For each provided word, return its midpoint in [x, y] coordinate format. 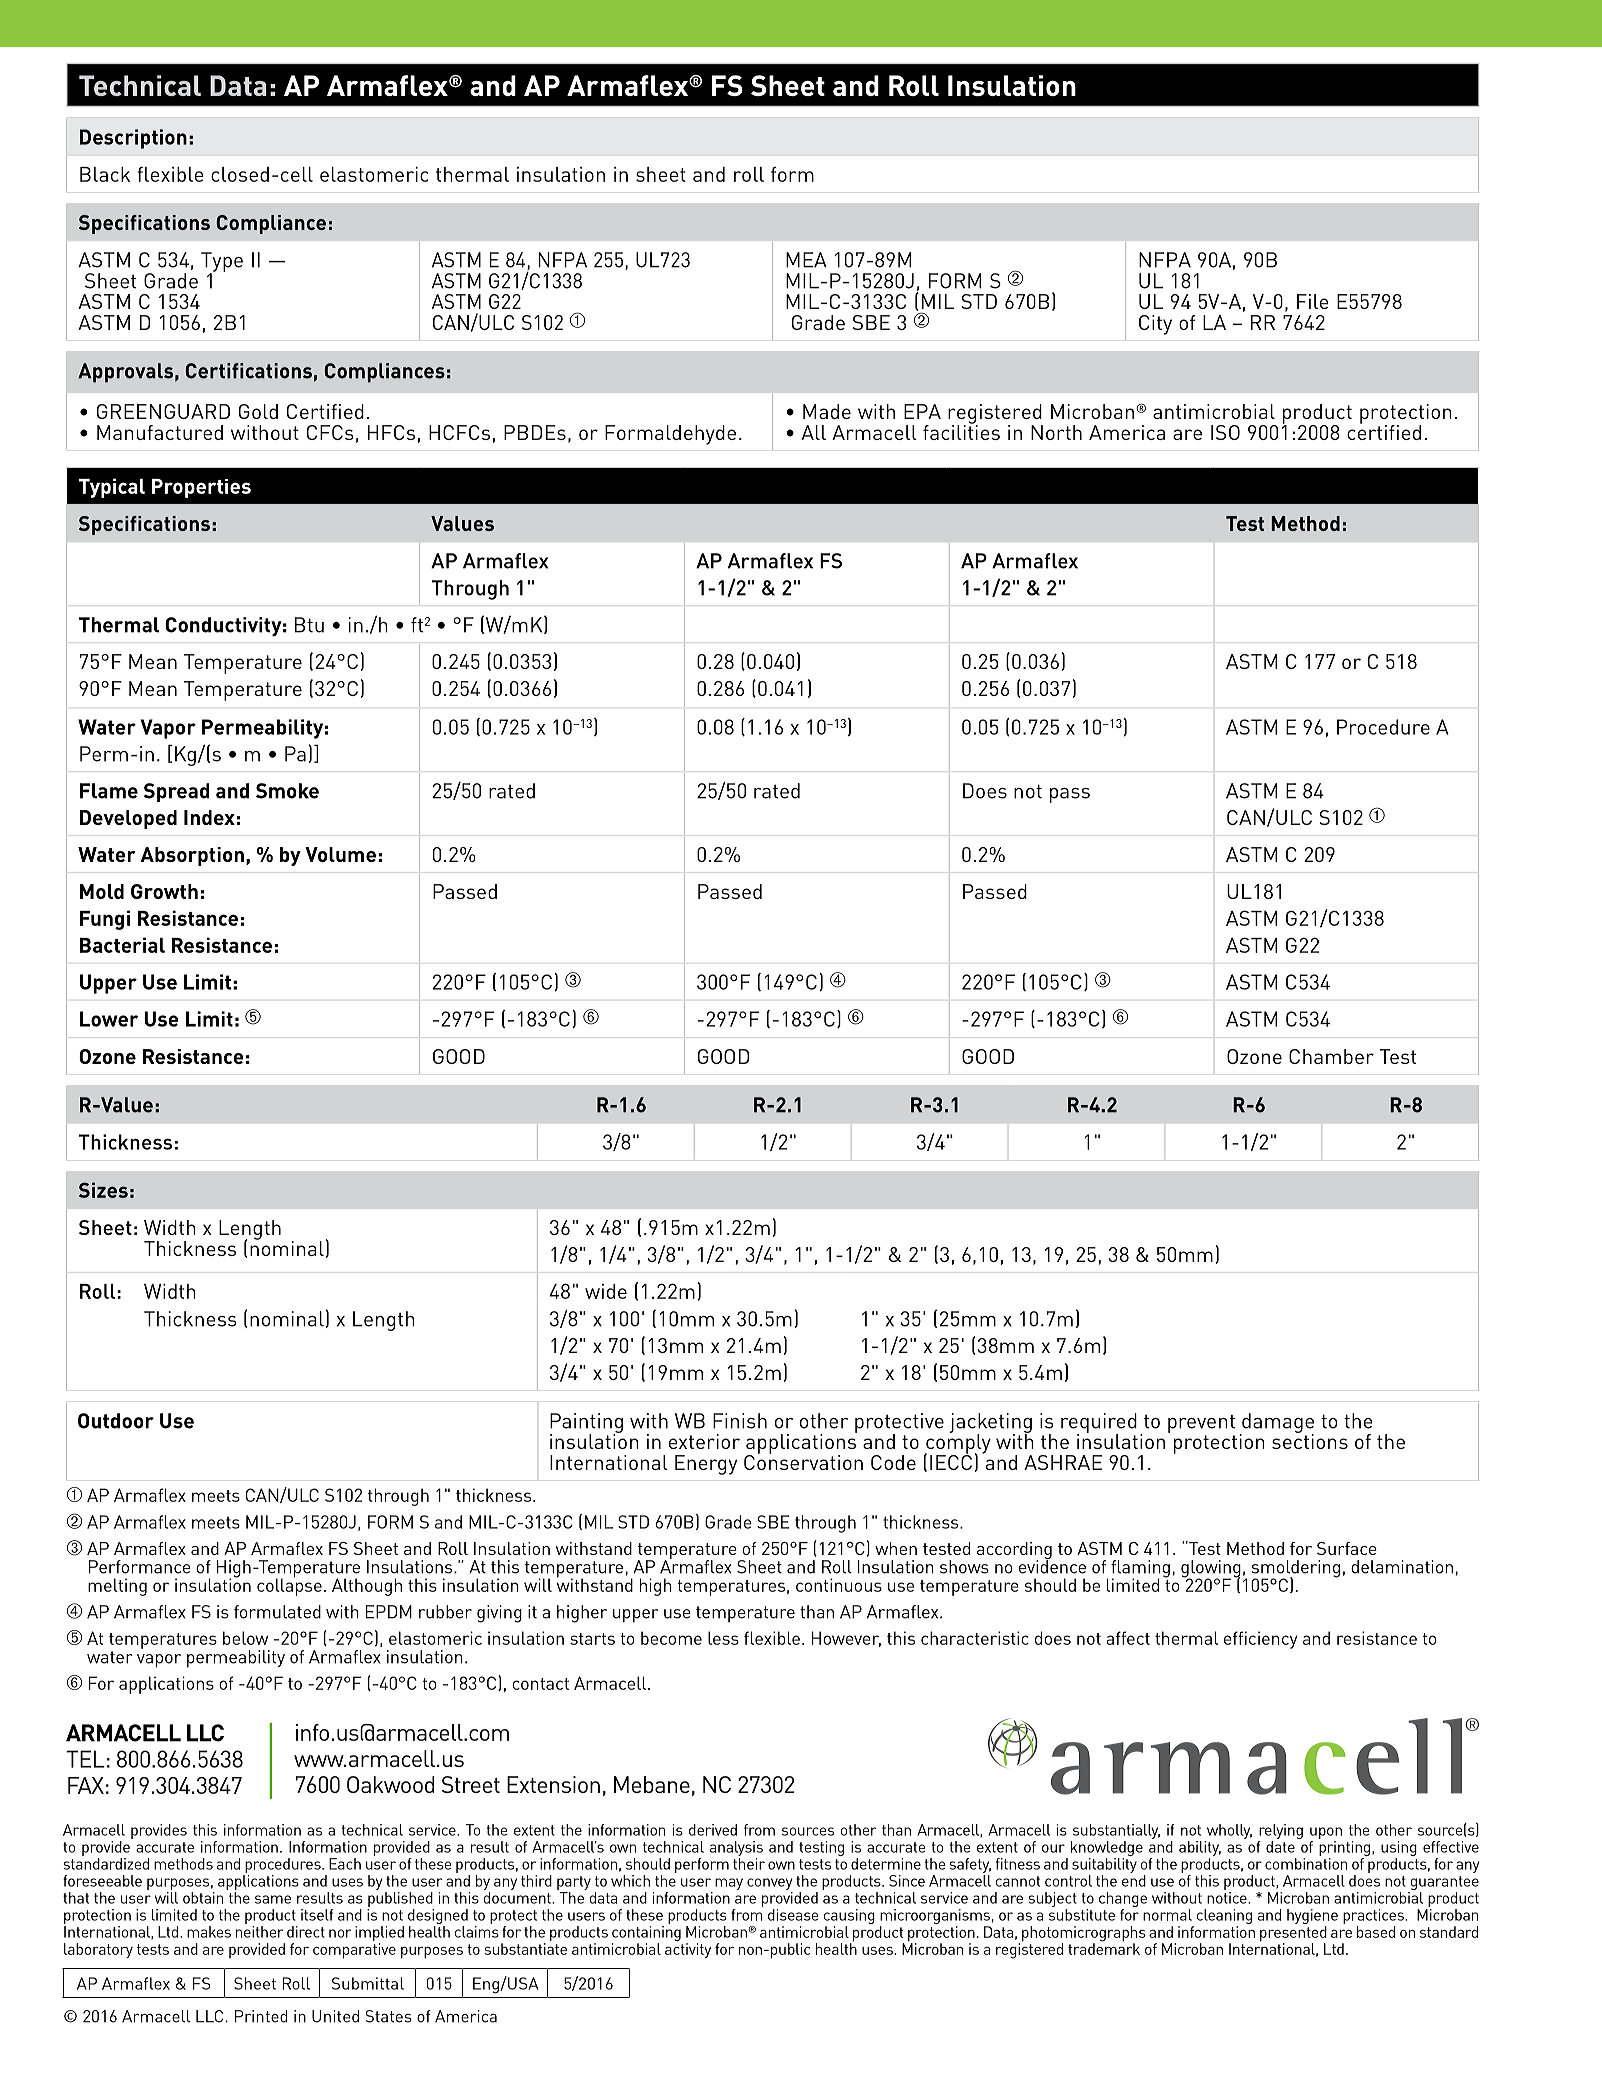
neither [259, 1932]
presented [1293, 1935]
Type [222, 263]
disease [793, 1915]
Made [827, 411]
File [1313, 301]
